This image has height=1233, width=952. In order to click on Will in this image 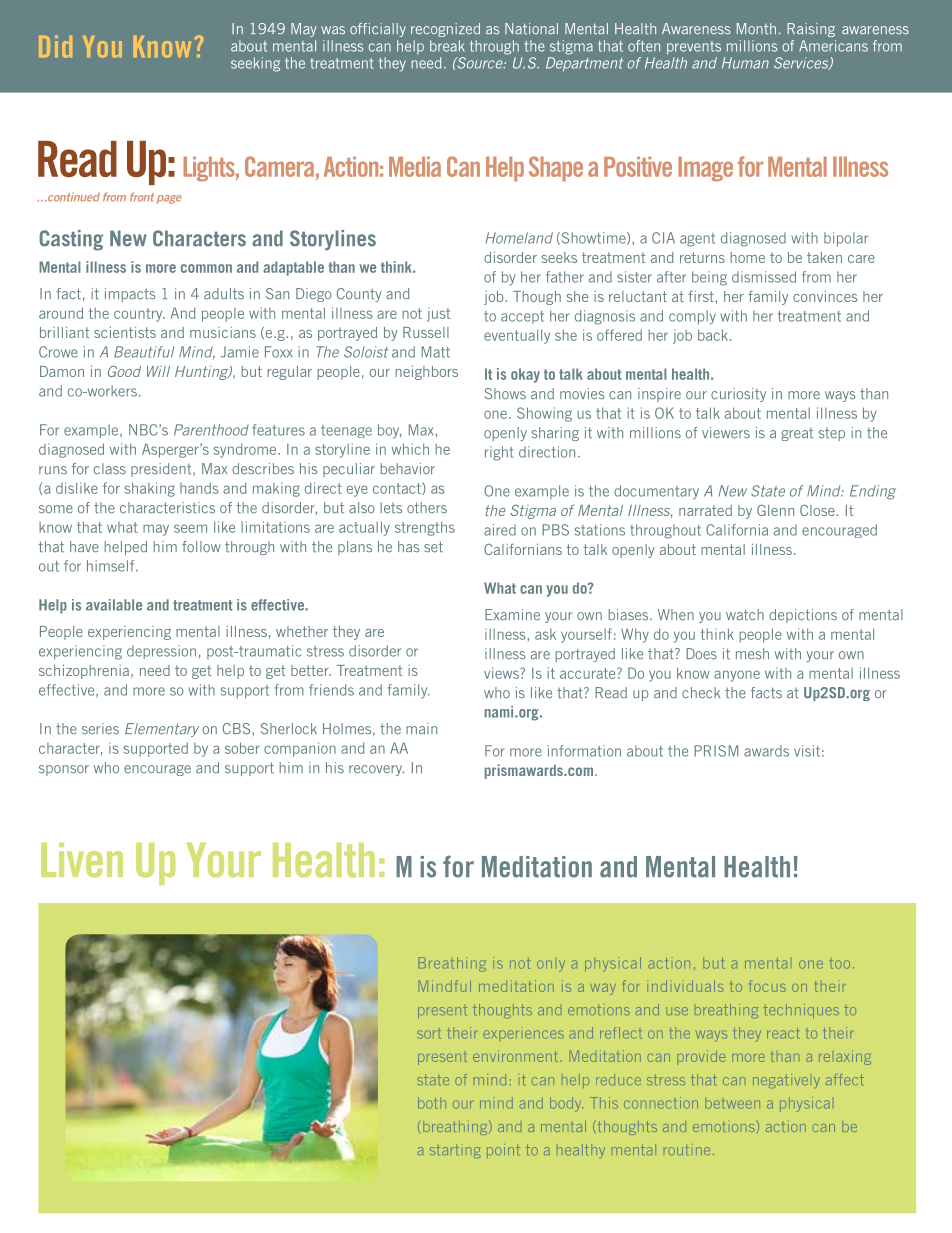, I will do `click(158, 371)`.
